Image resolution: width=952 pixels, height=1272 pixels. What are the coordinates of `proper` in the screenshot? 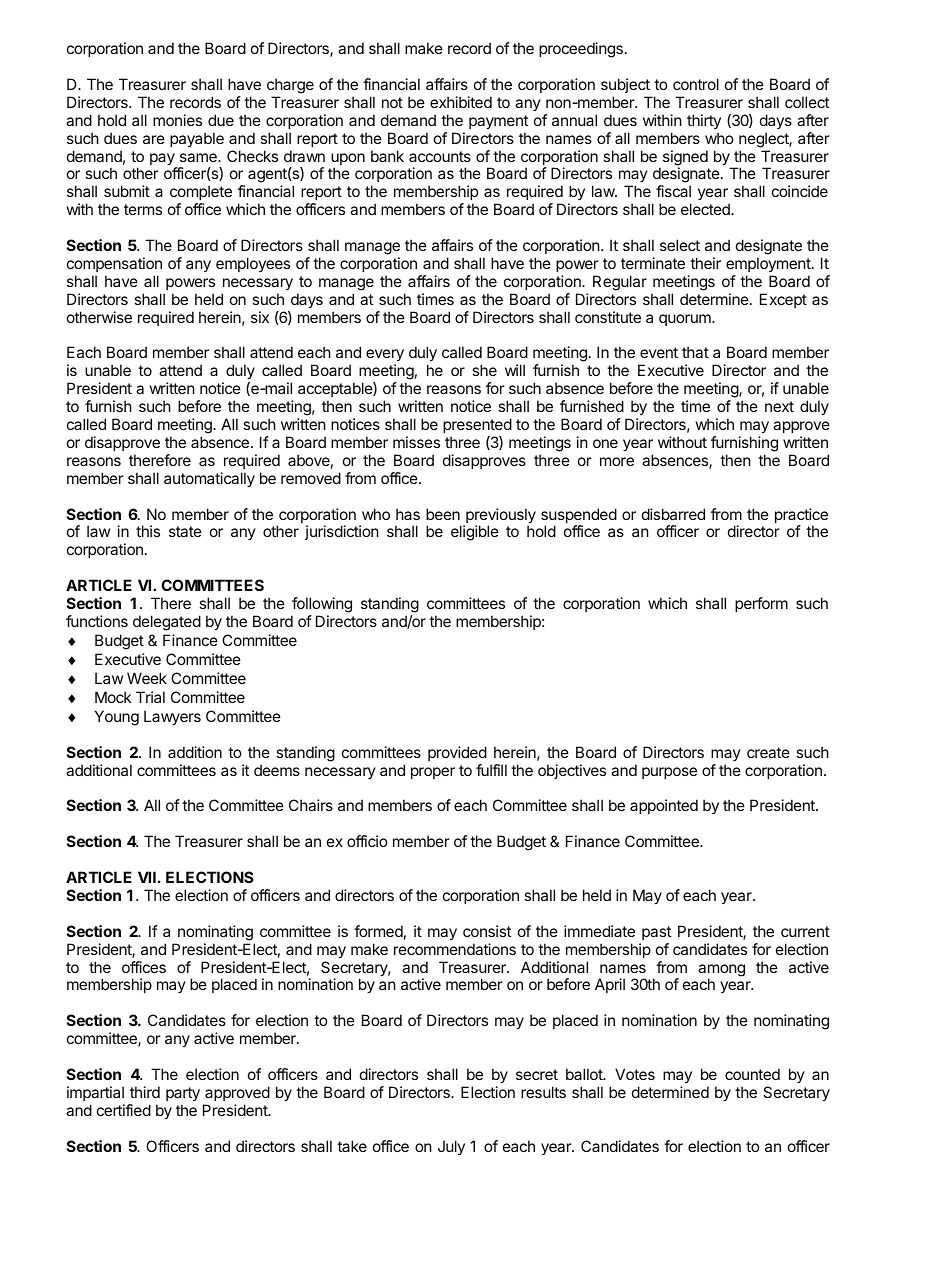 It's located at (433, 773).
